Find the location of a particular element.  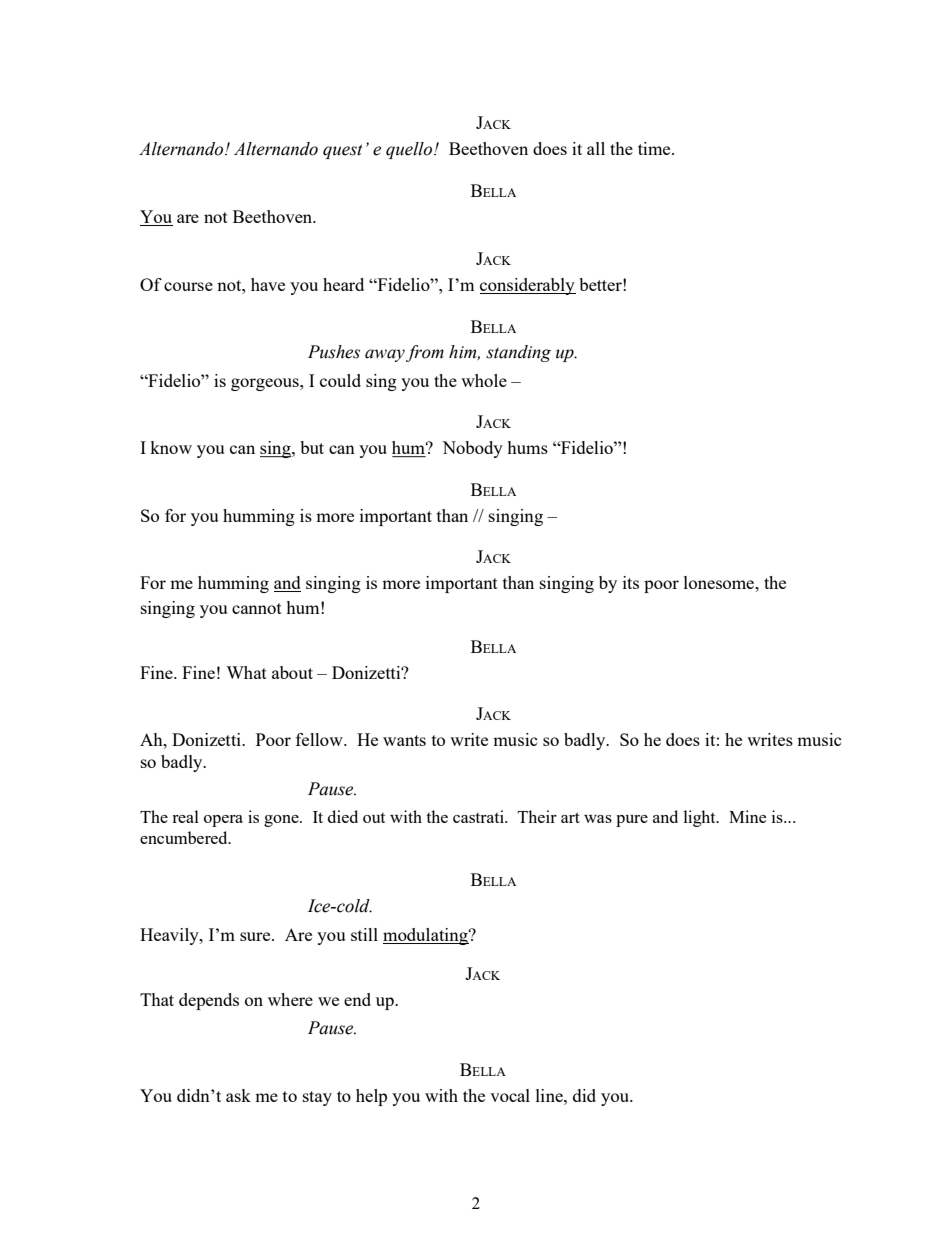

vocal is located at coordinates (510, 1095).
